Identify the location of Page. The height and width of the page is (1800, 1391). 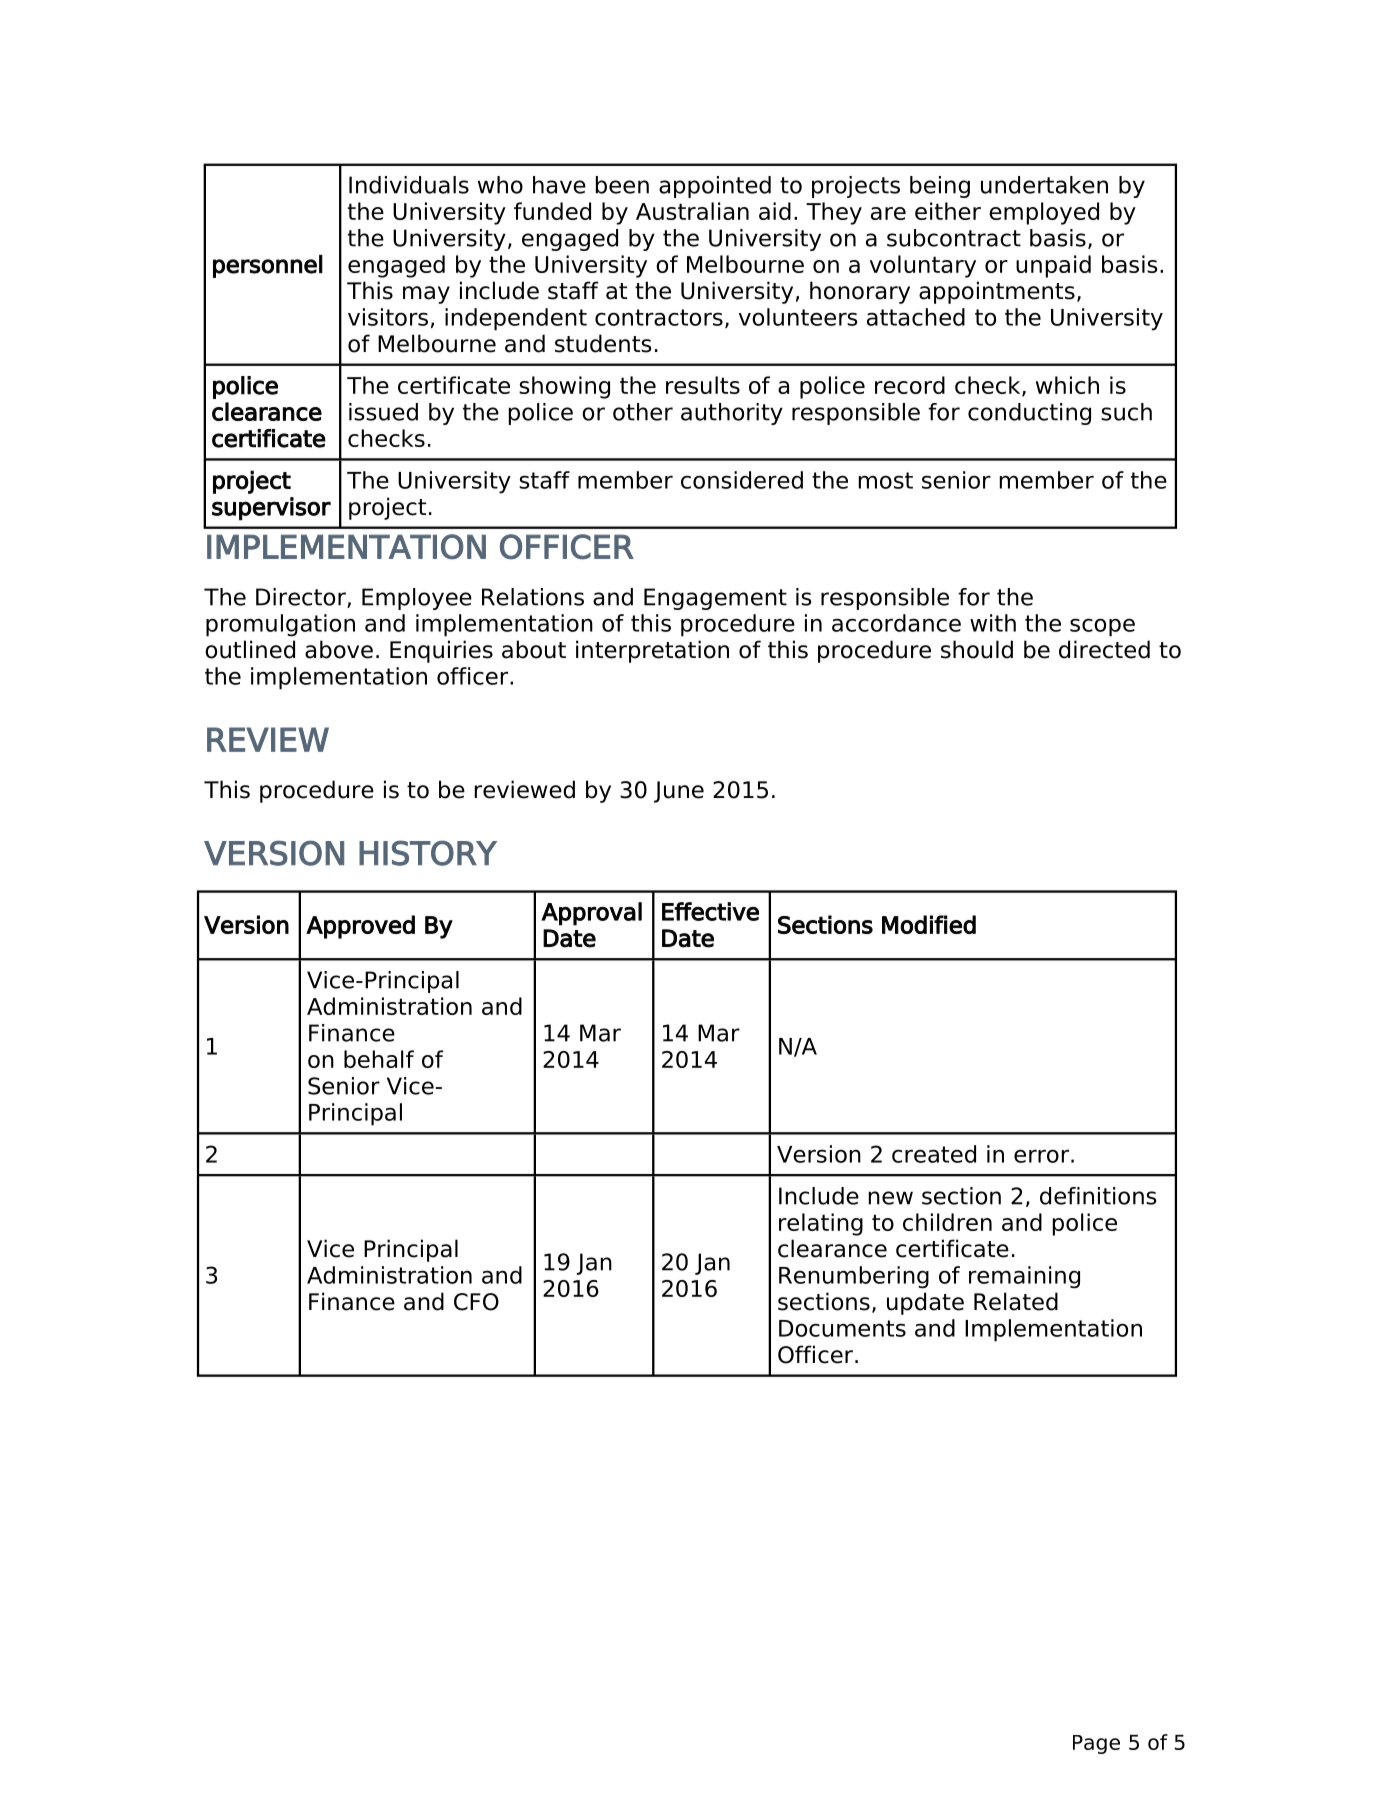
(1096, 1744).
